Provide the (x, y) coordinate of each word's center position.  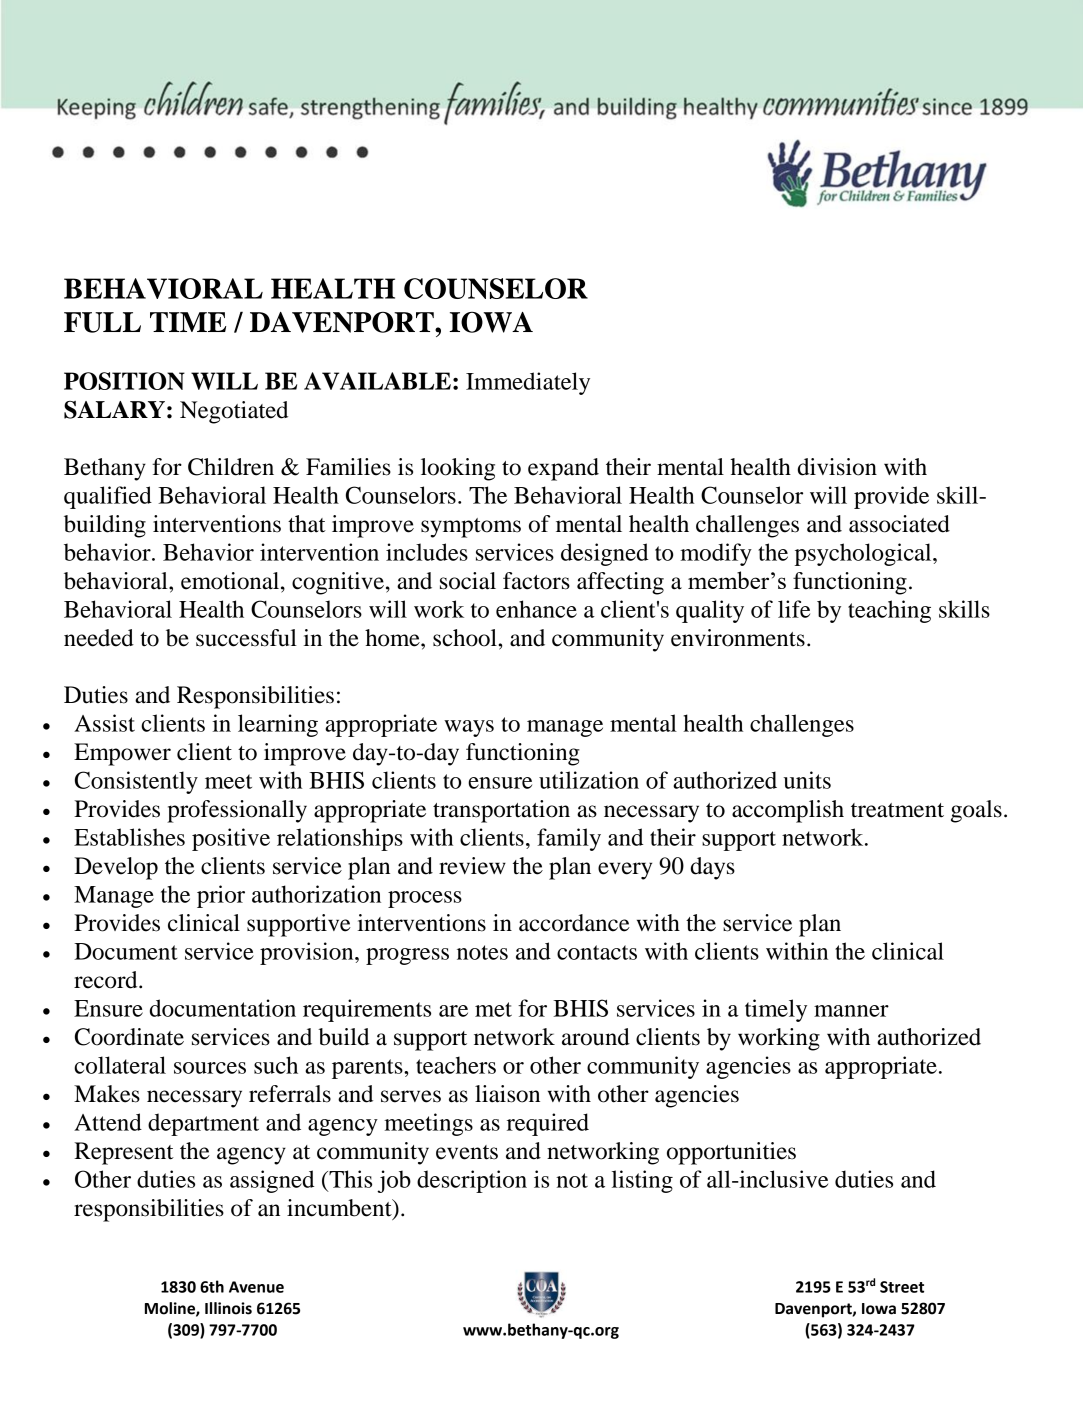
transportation (501, 811)
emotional (231, 581)
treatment (897, 810)
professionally (237, 811)
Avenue (256, 1287)
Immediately (528, 383)
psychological (864, 554)
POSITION (124, 381)
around (596, 1037)
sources (210, 1068)
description (472, 1181)
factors (536, 581)
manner (851, 1011)
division (837, 467)
